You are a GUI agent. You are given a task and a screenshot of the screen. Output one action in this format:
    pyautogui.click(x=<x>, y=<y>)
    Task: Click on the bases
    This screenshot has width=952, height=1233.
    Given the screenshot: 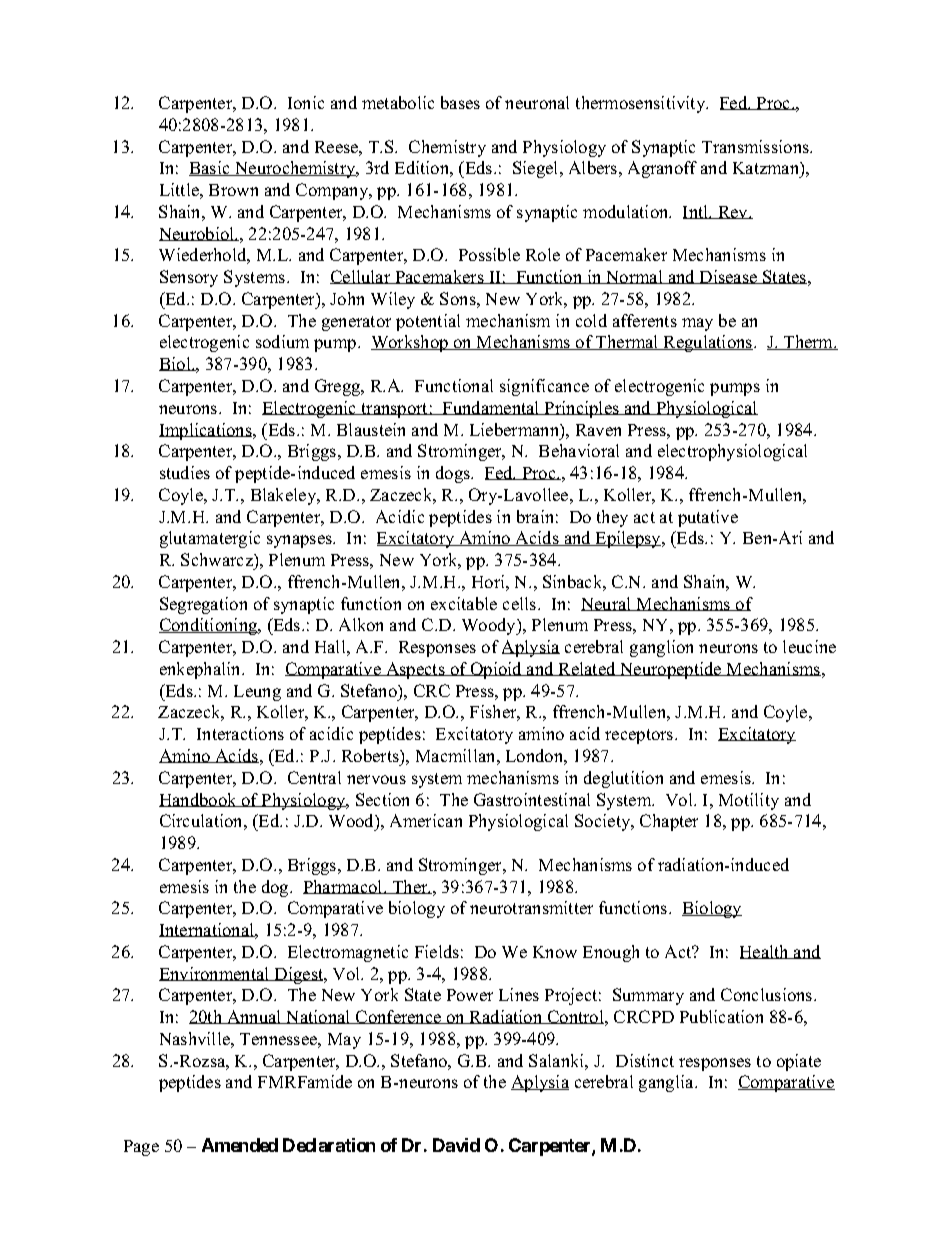 What is the action you would take?
    pyautogui.click(x=460, y=102)
